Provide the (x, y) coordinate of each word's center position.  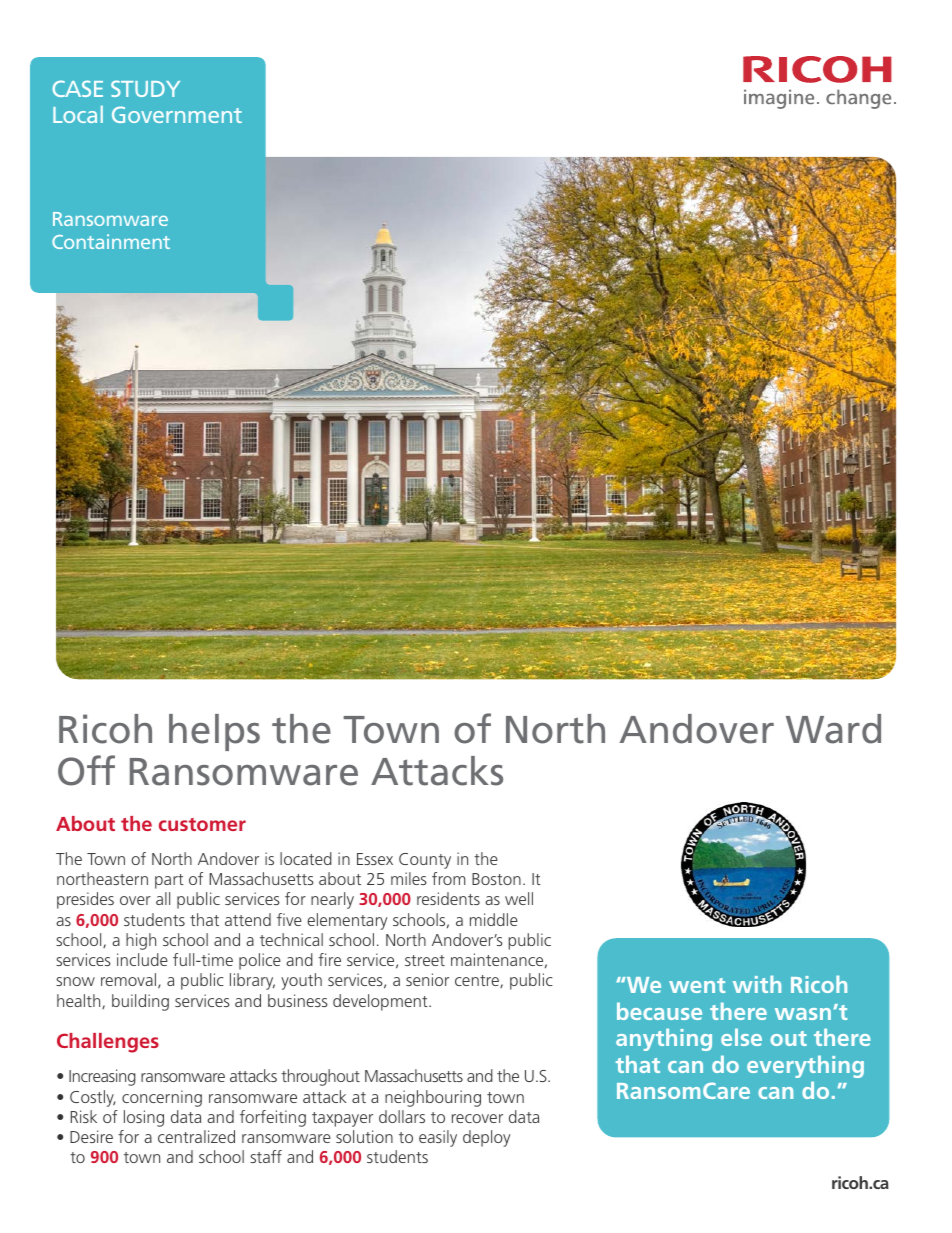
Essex (375, 859)
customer (202, 824)
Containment (111, 241)
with (757, 984)
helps (214, 732)
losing (144, 1118)
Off (86, 770)
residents (448, 898)
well (519, 898)
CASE (78, 88)
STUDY (145, 88)
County (425, 861)
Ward (833, 729)
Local (78, 114)
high (141, 941)
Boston (496, 879)
